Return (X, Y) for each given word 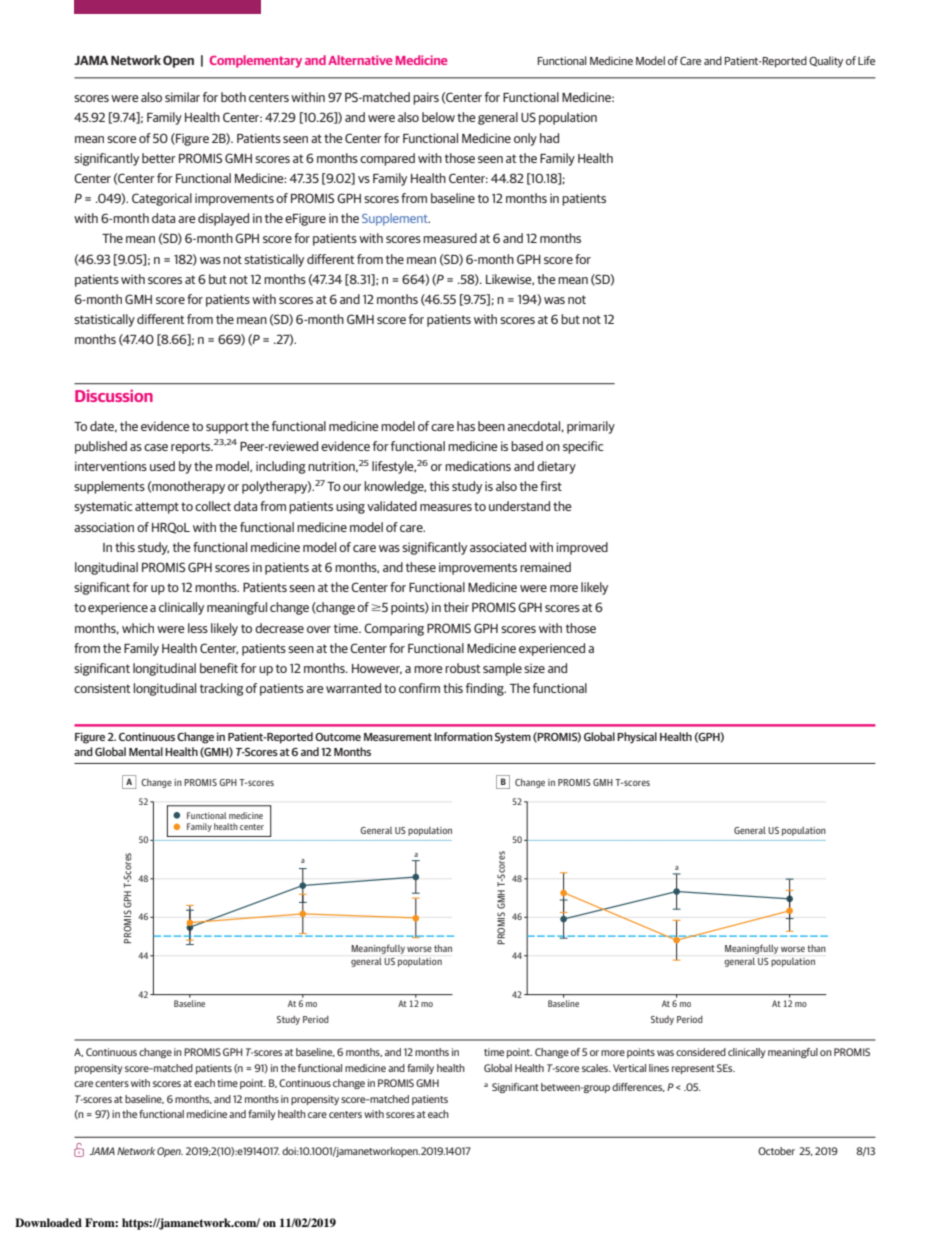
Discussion (114, 396)
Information (463, 736)
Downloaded (48, 1222)
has (466, 426)
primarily (591, 427)
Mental (146, 751)
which (138, 628)
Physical (637, 738)
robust (463, 668)
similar (182, 97)
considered (701, 1052)
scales (596, 1068)
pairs (426, 98)
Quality (826, 62)
